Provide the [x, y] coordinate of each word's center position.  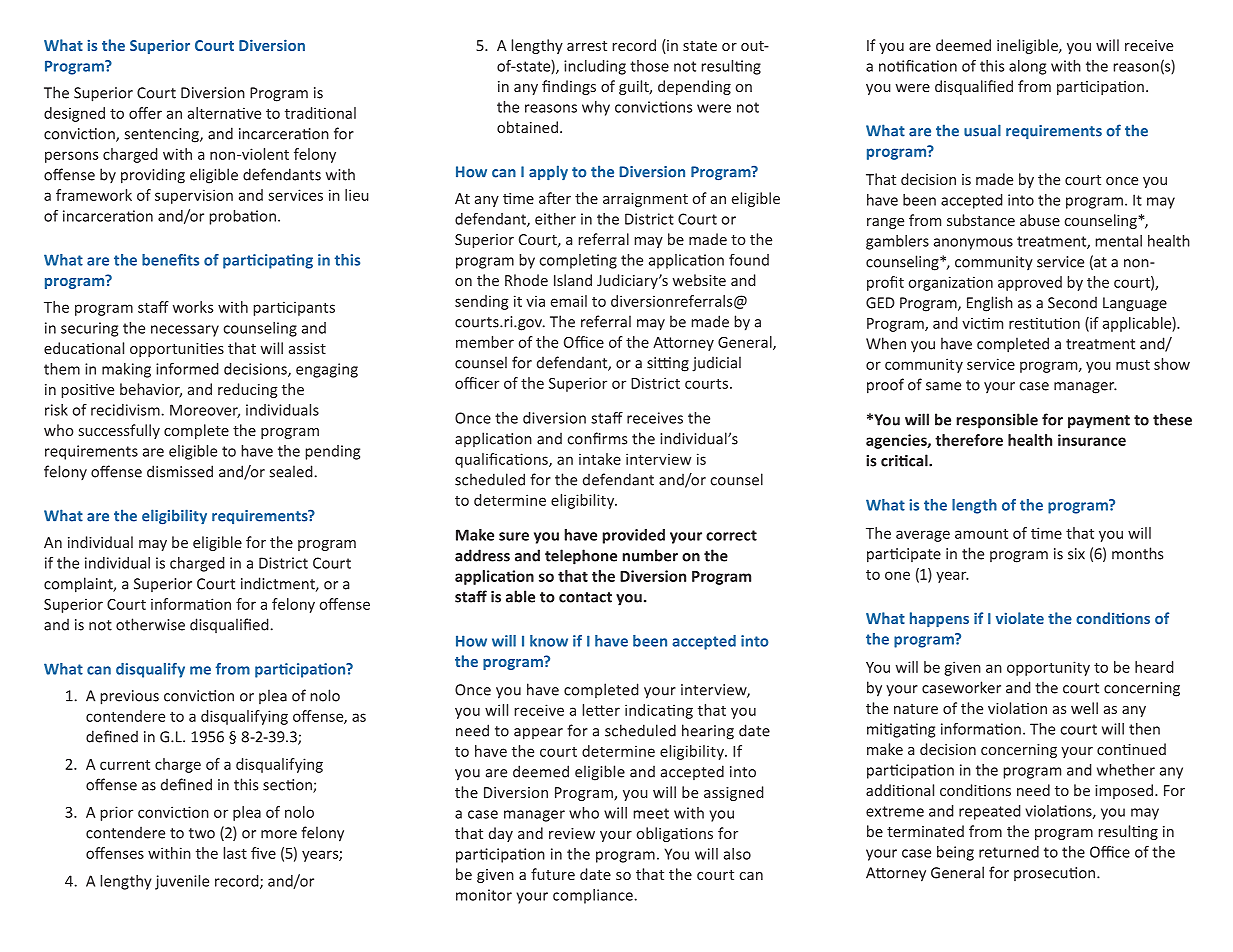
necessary [185, 331]
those [649, 66]
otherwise [150, 624]
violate [1020, 618]
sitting [668, 364]
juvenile [182, 882]
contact [585, 597]
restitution [1044, 323]
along [1027, 67]
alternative [224, 113]
